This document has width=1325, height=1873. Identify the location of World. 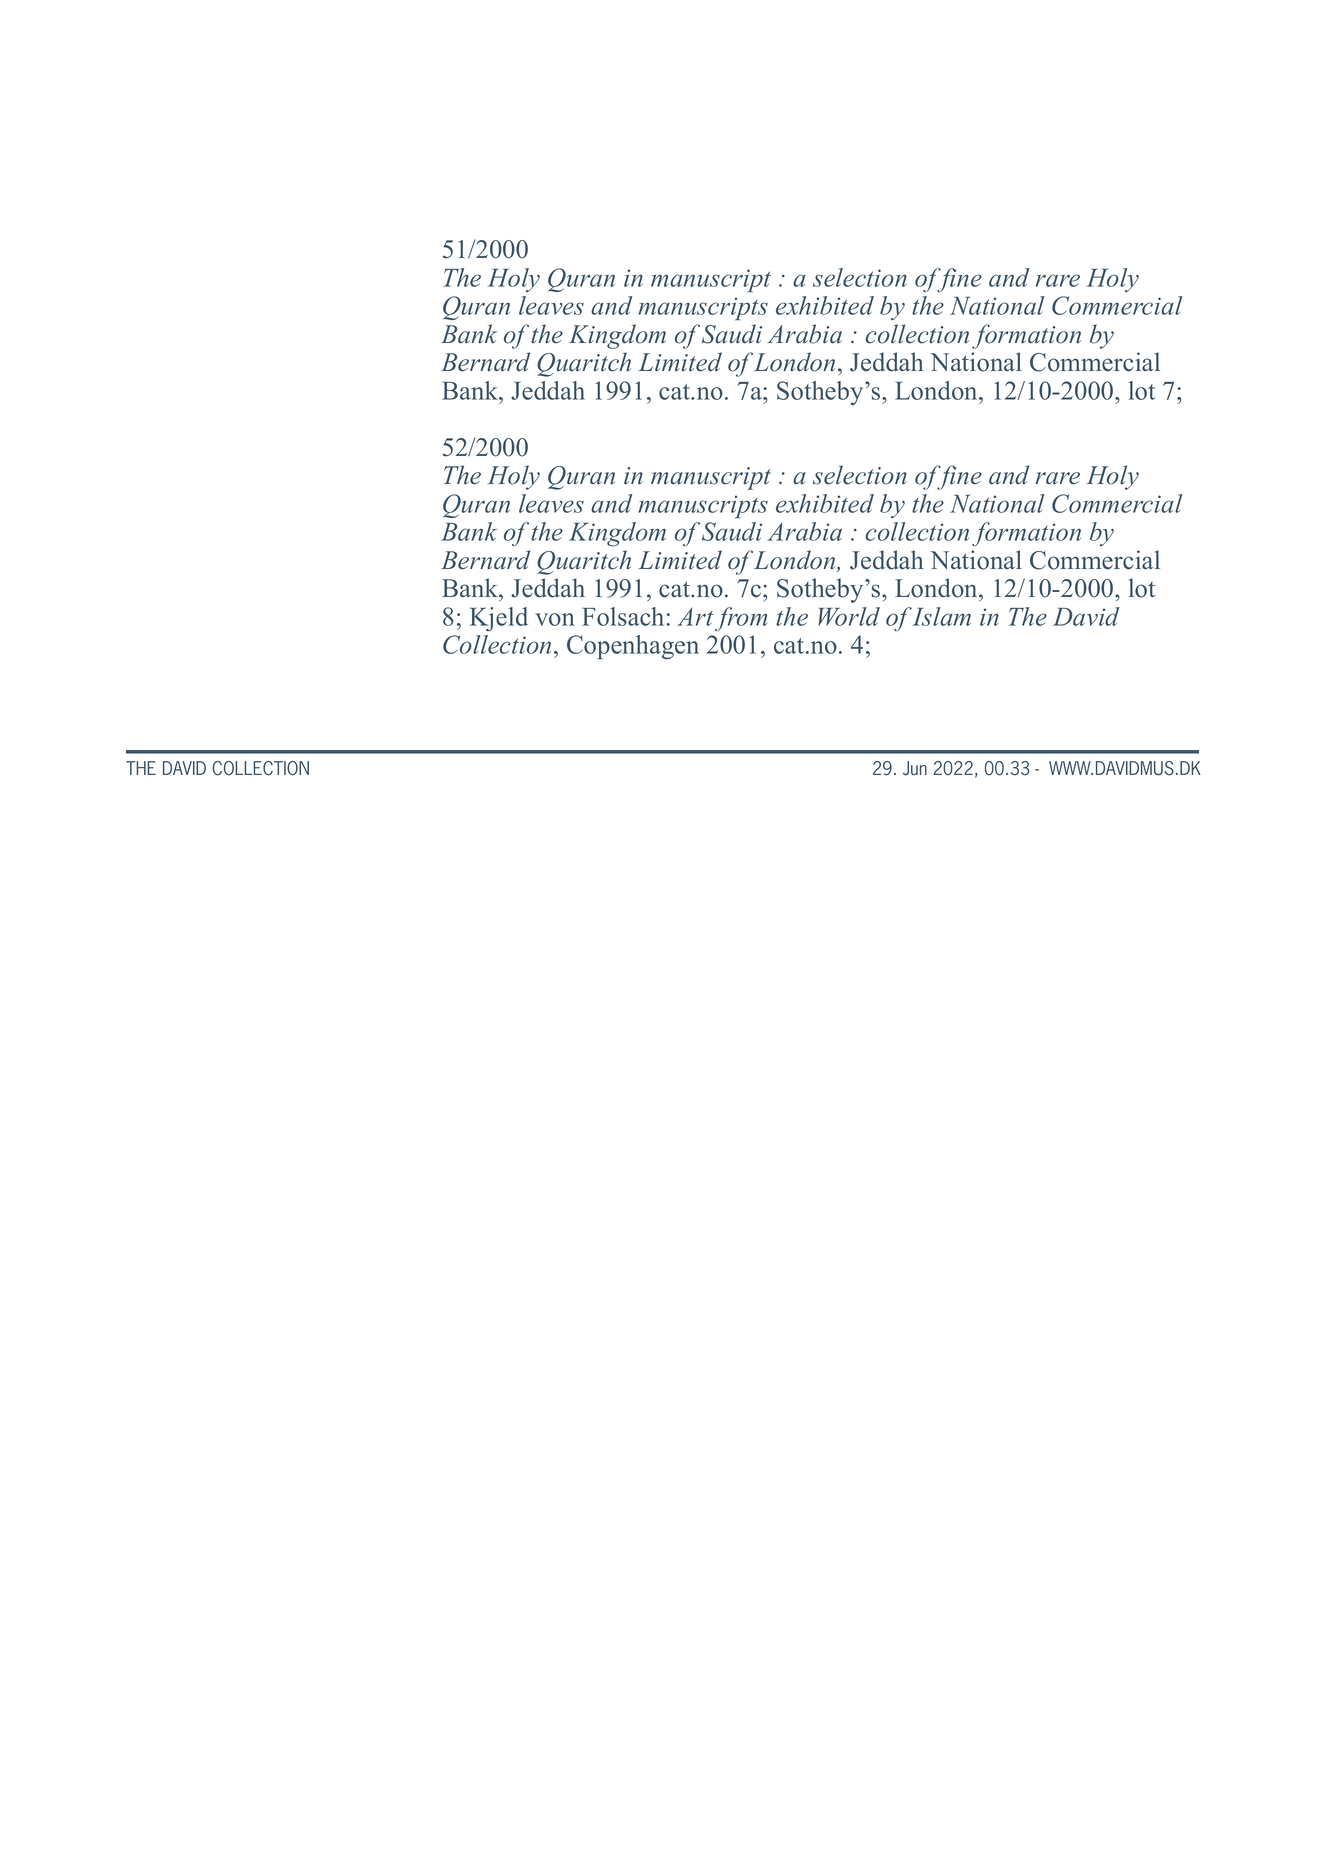
(849, 616).
